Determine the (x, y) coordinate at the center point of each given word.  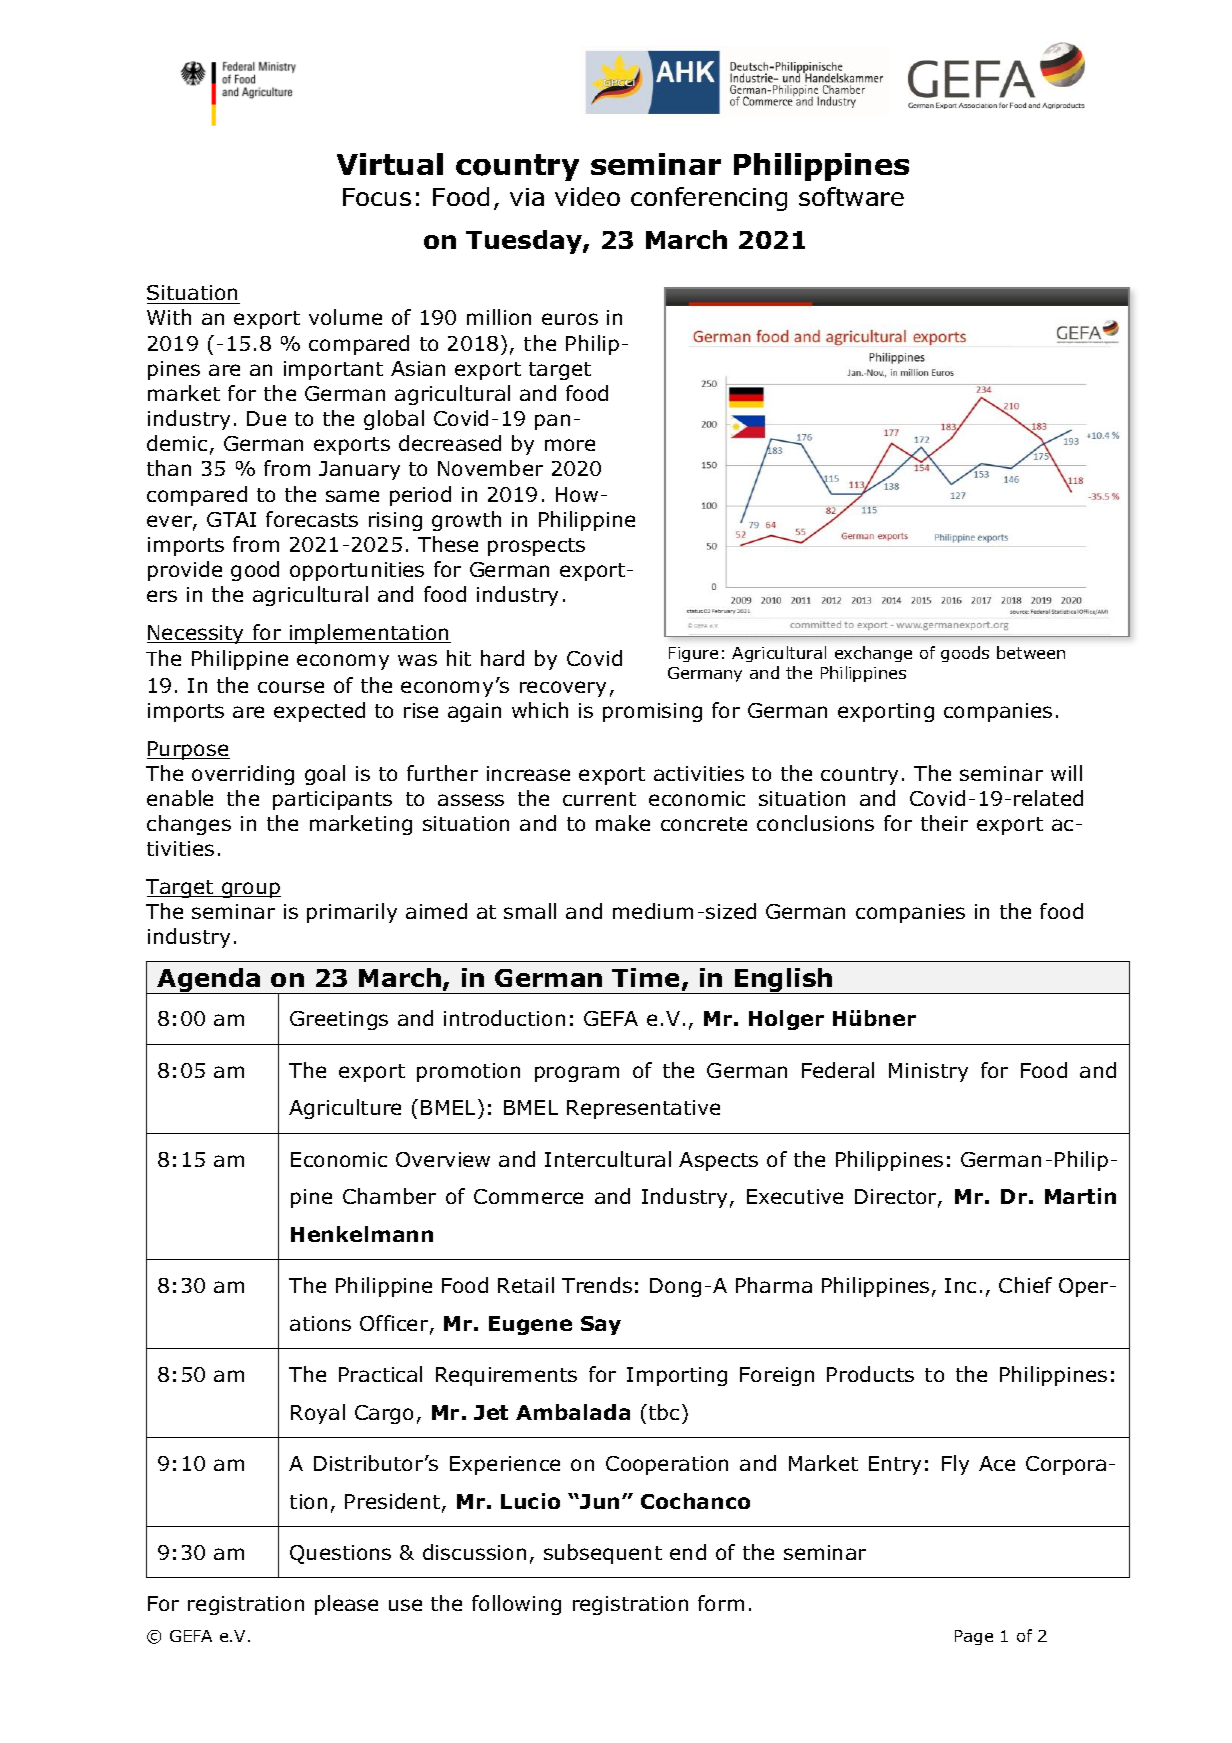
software (851, 196)
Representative (643, 1109)
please (346, 1605)
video (587, 196)
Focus (377, 197)
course (291, 687)
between (1031, 652)
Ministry (928, 1072)
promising (652, 712)
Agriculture (345, 1109)
